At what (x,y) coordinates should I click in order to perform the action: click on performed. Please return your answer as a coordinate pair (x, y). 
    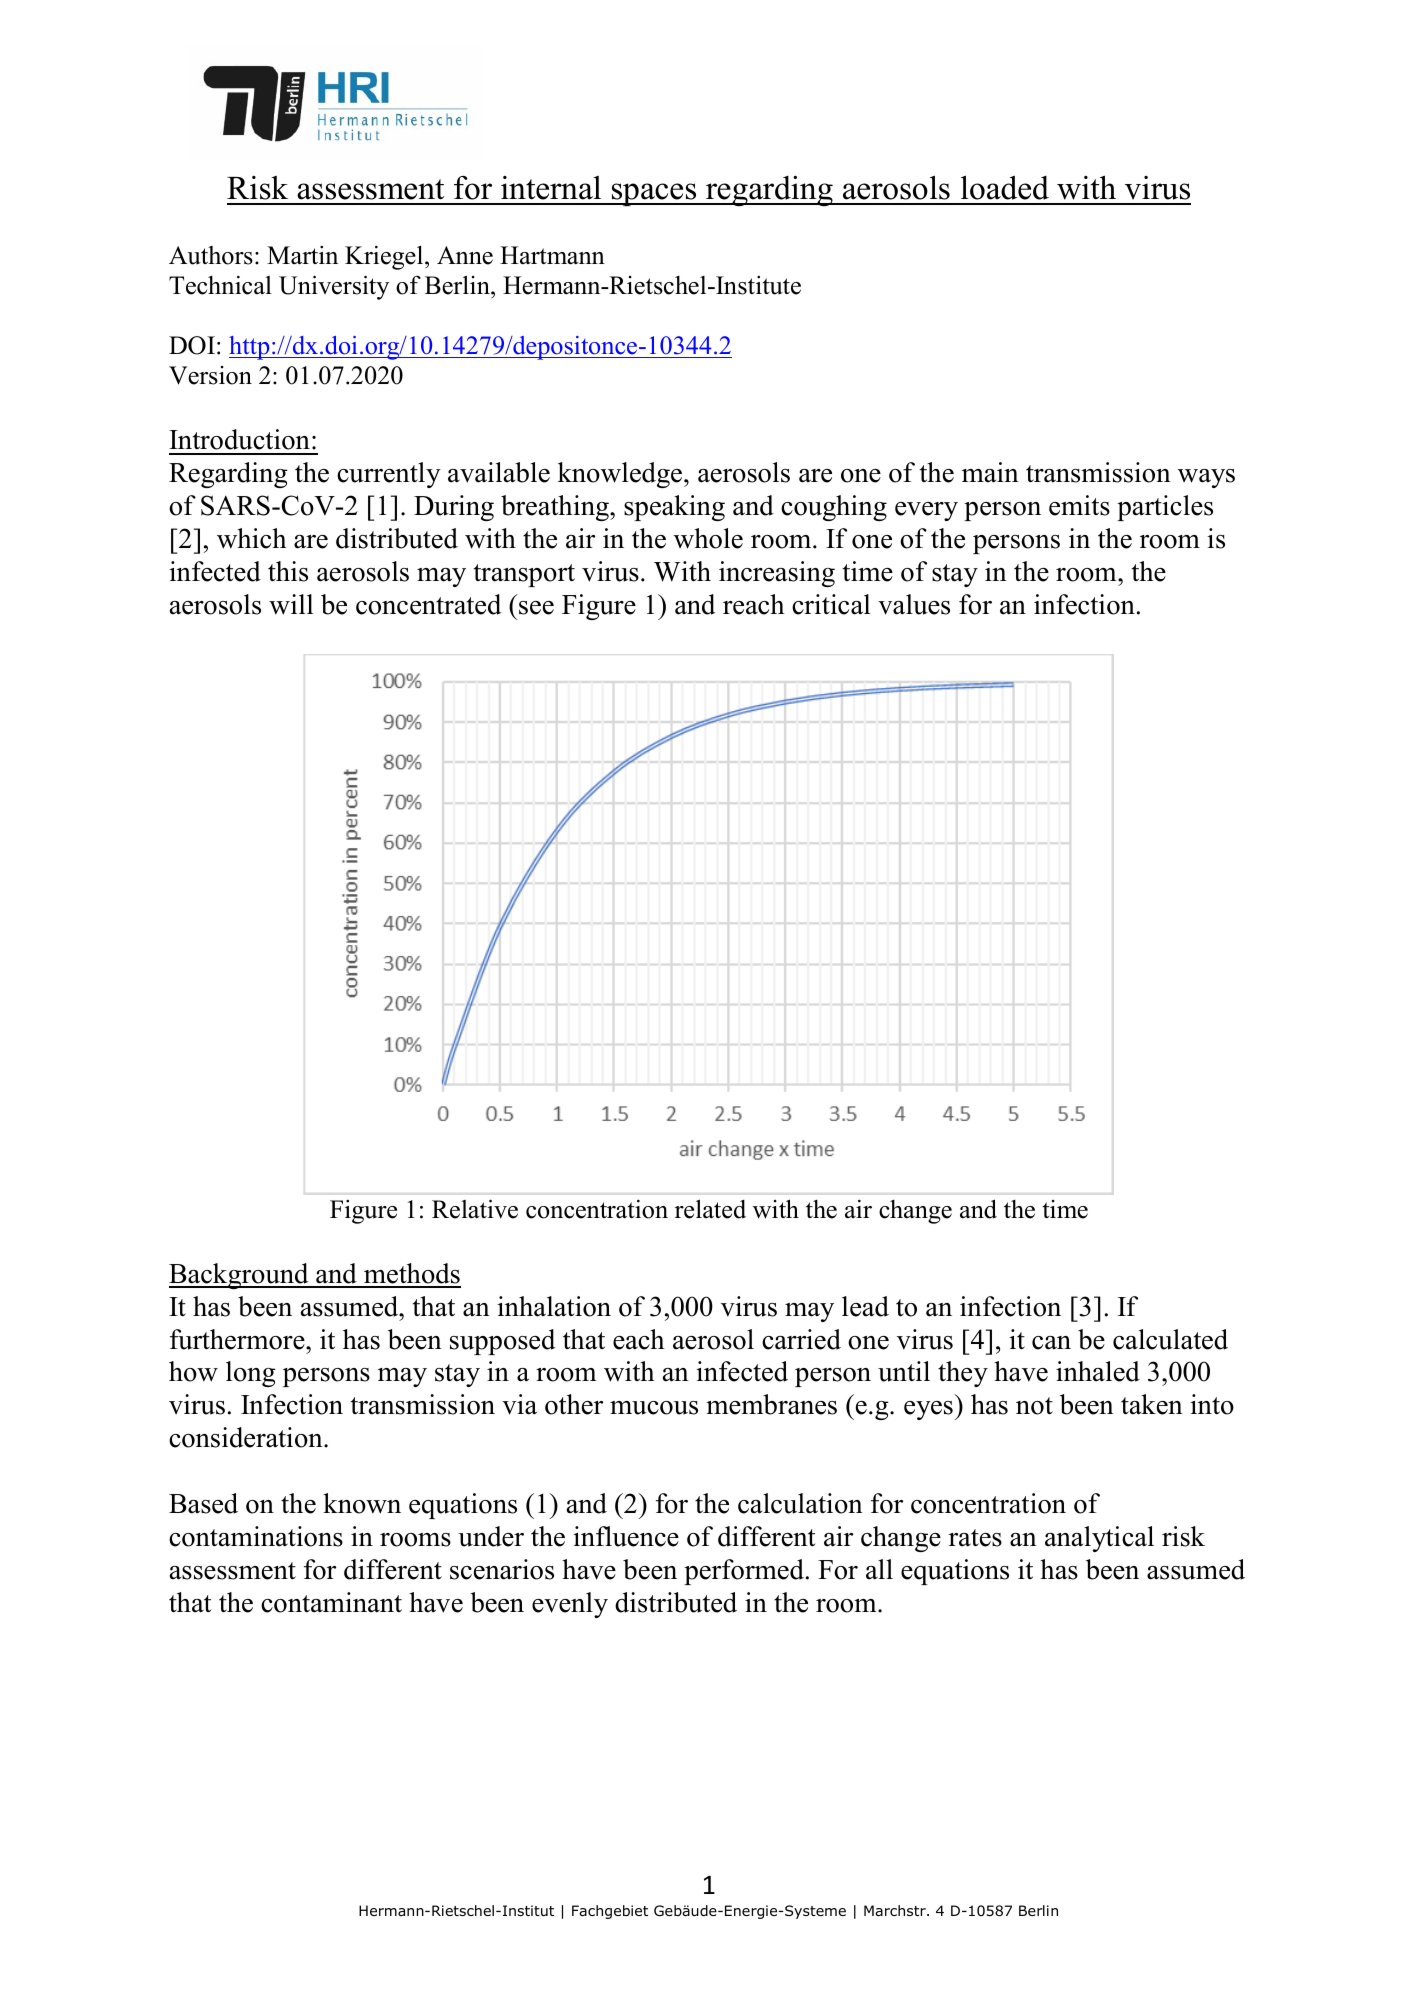
    Looking at the image, I should click on (744, 1572).
